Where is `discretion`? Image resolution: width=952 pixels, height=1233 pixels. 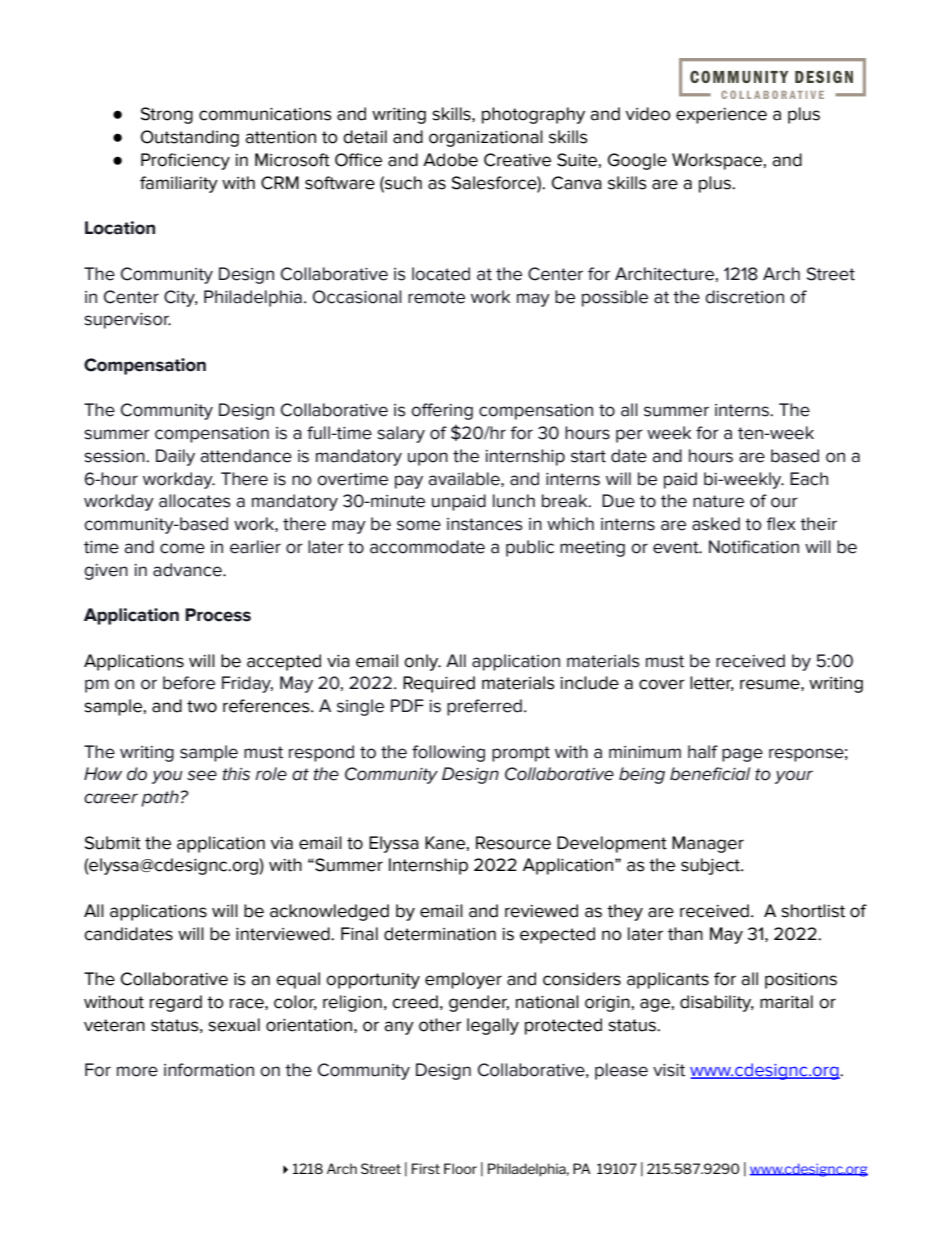
discretion is located at coordinates (744, 297).
